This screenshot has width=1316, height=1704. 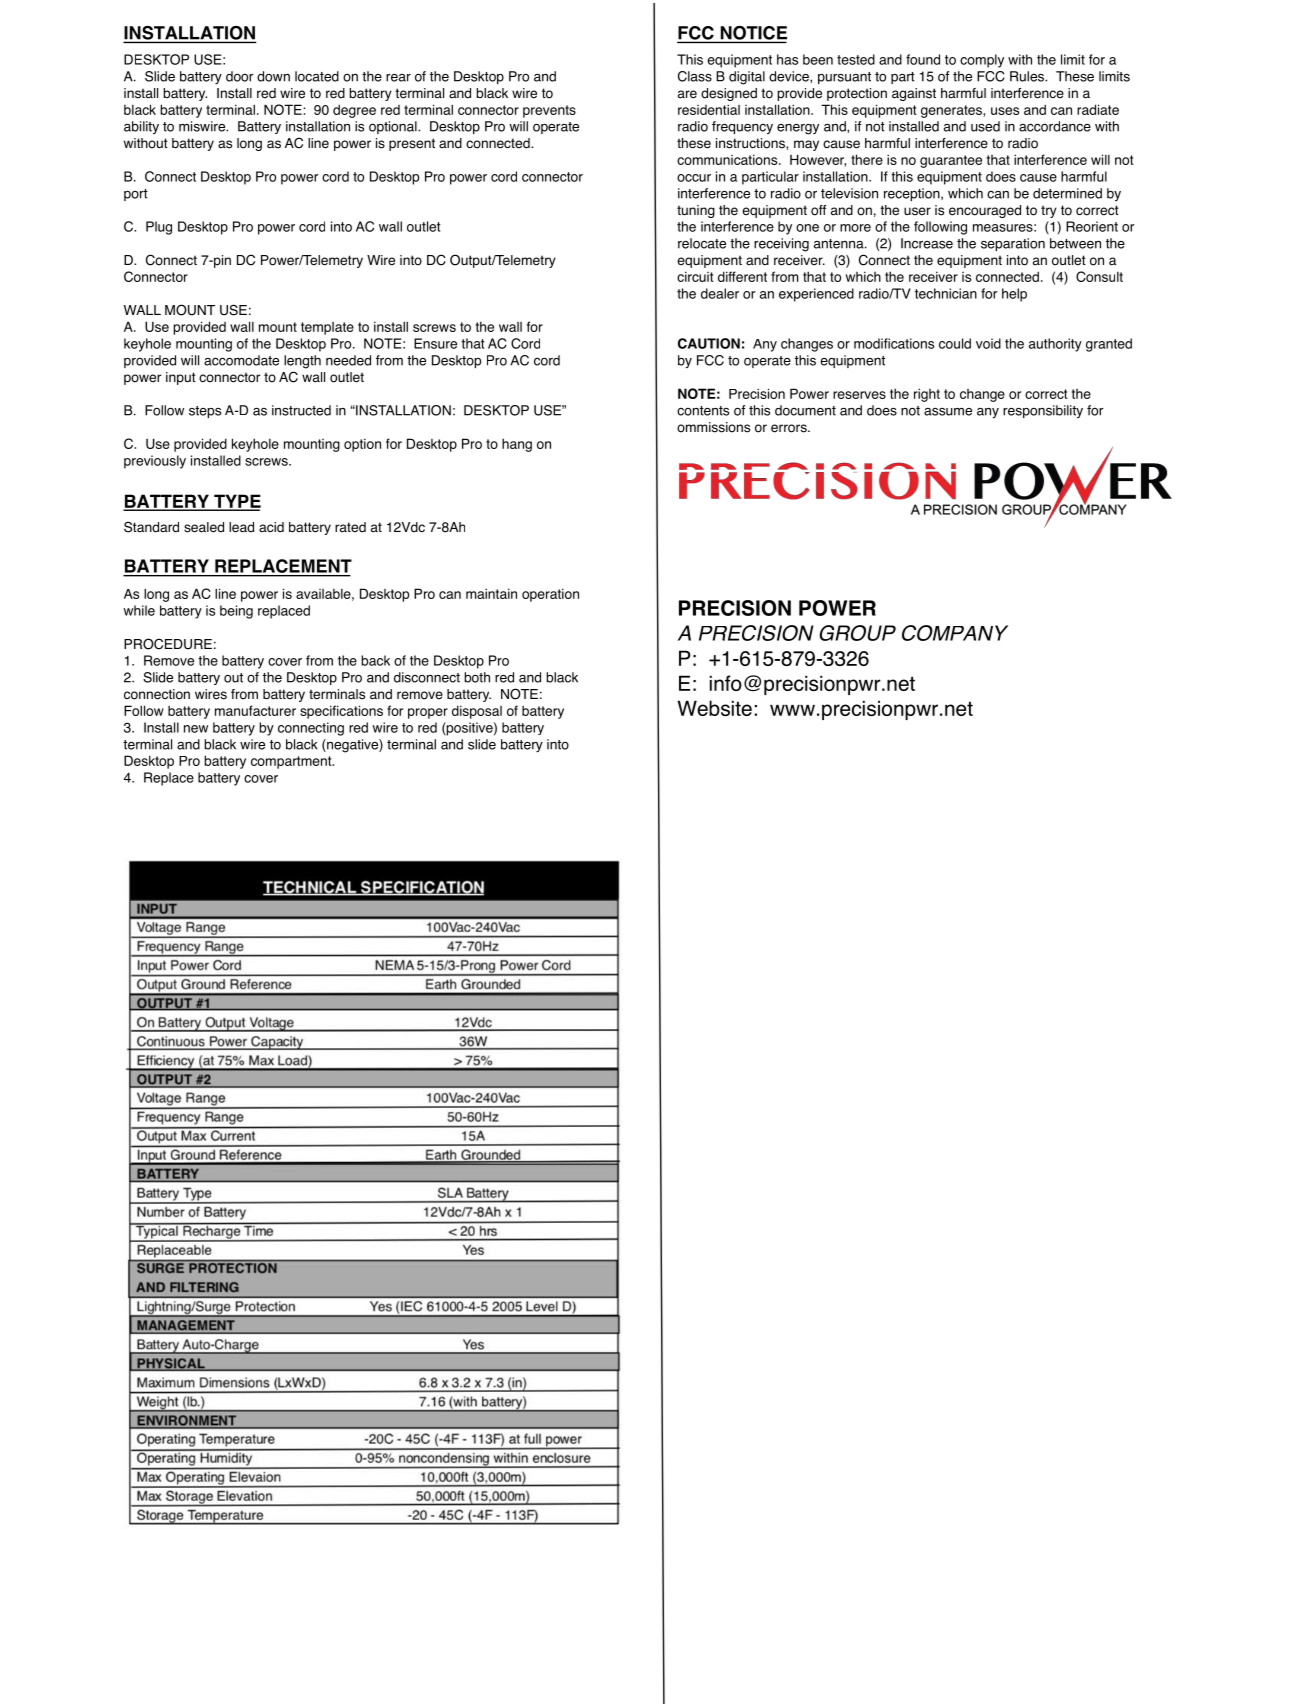 I want to click on Class, so click(x=695, y=76).
